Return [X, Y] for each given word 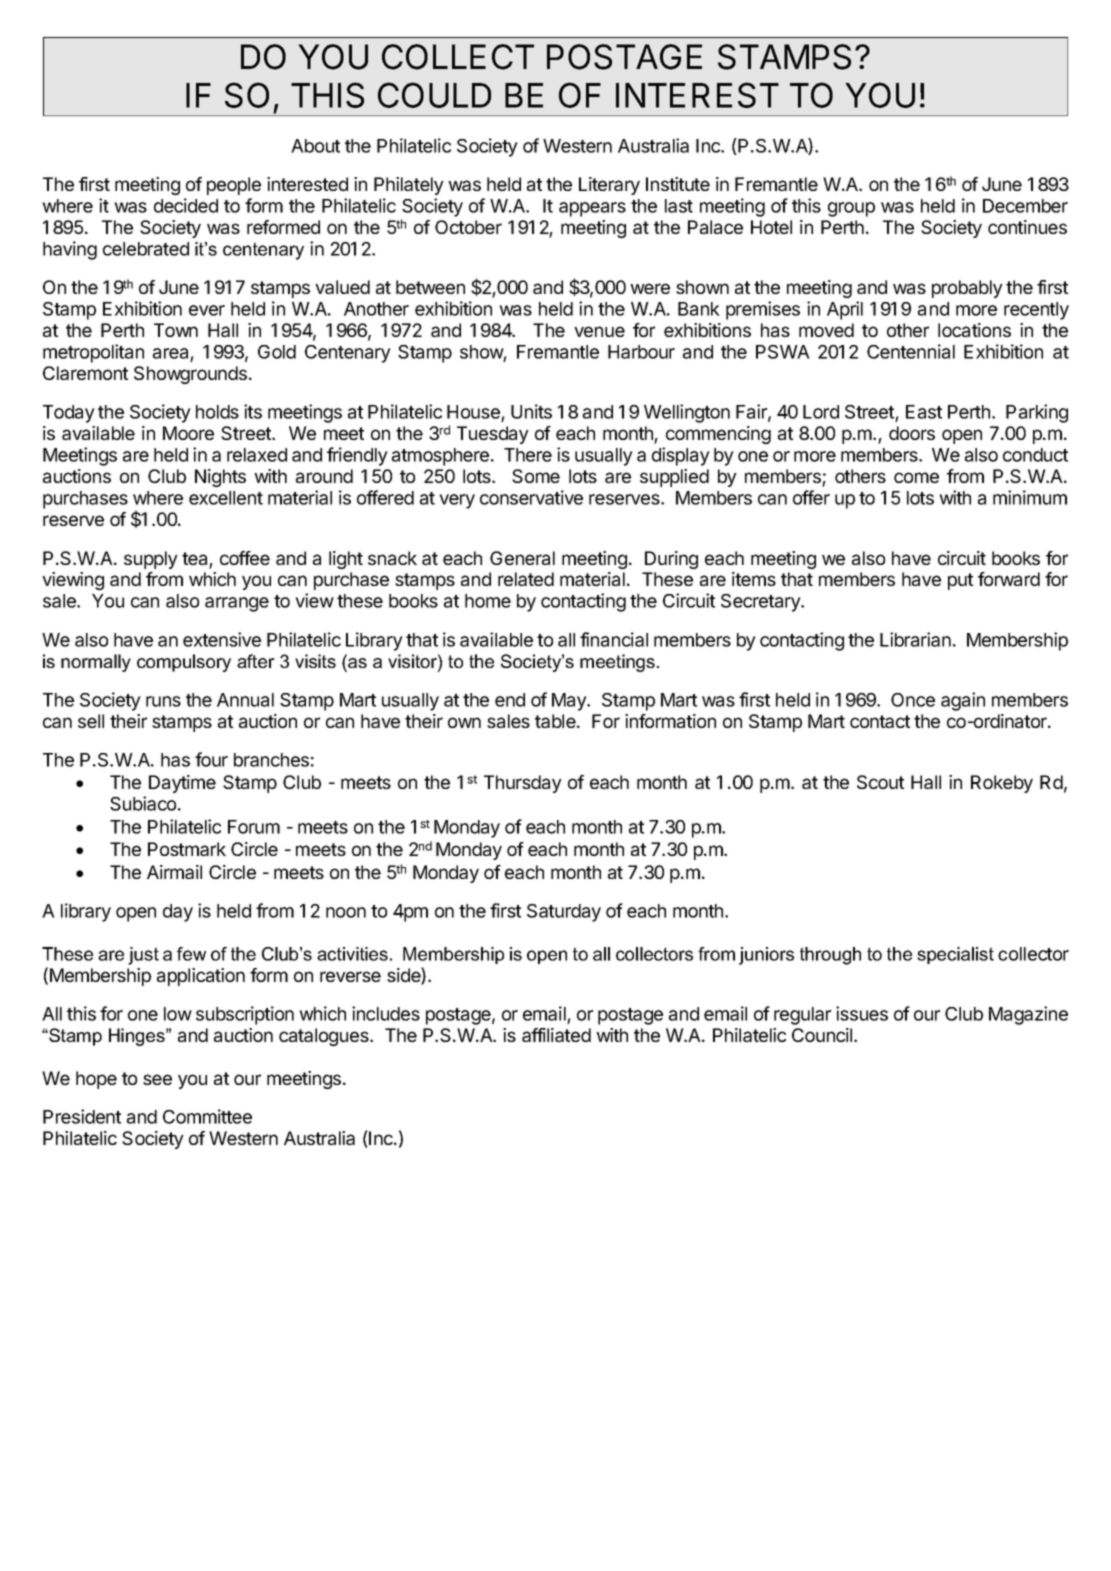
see [157, 1079]
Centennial [911, 351]
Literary [609, 186]
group [851, 209]
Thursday [523, 784]
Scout [880, 782]
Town [176, 330]
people [234, 186]
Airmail [174, 872]
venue [599, 331]
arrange [237, 604]
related [526, 579]
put [960, 581]
